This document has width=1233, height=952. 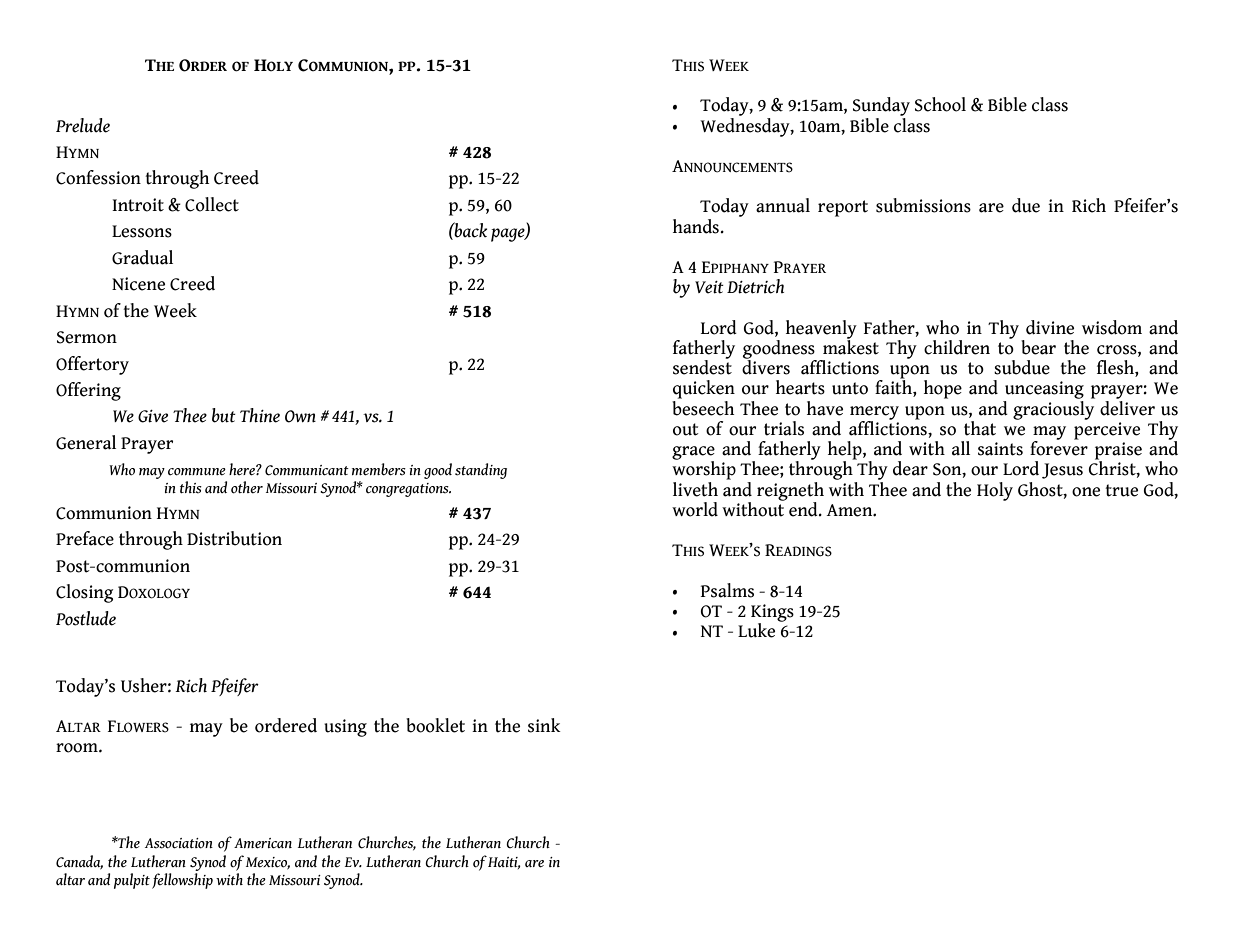 I want to click on quicken, so click(x=704, y=389).
